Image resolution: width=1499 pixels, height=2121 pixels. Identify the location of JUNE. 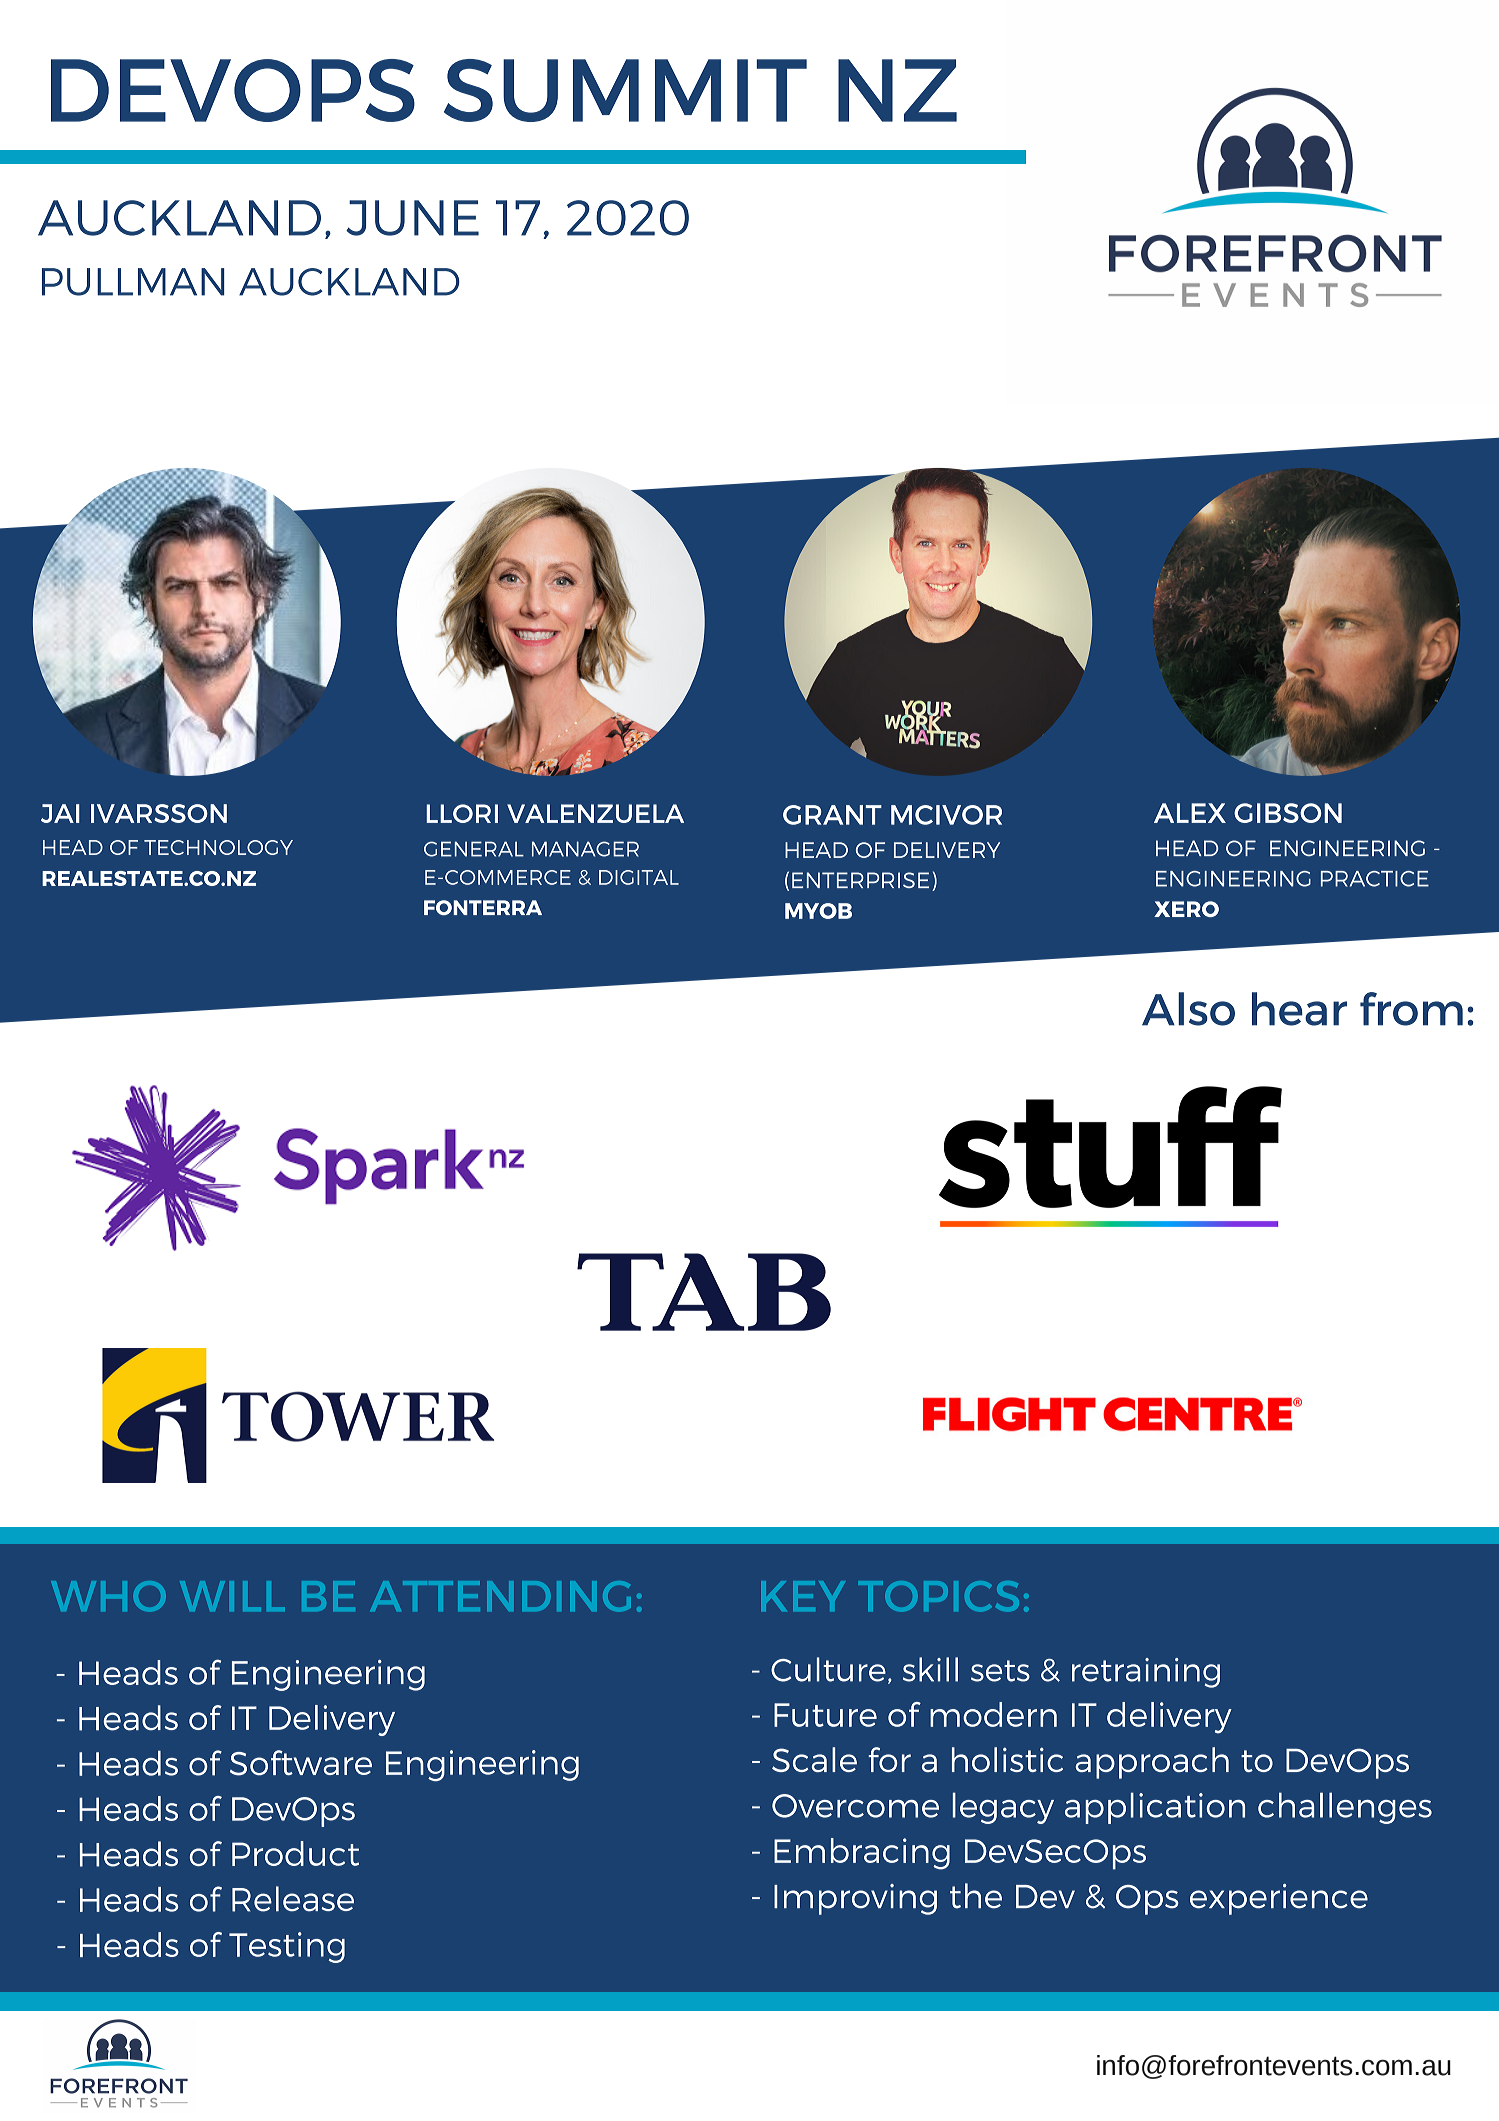
(412, 218).
